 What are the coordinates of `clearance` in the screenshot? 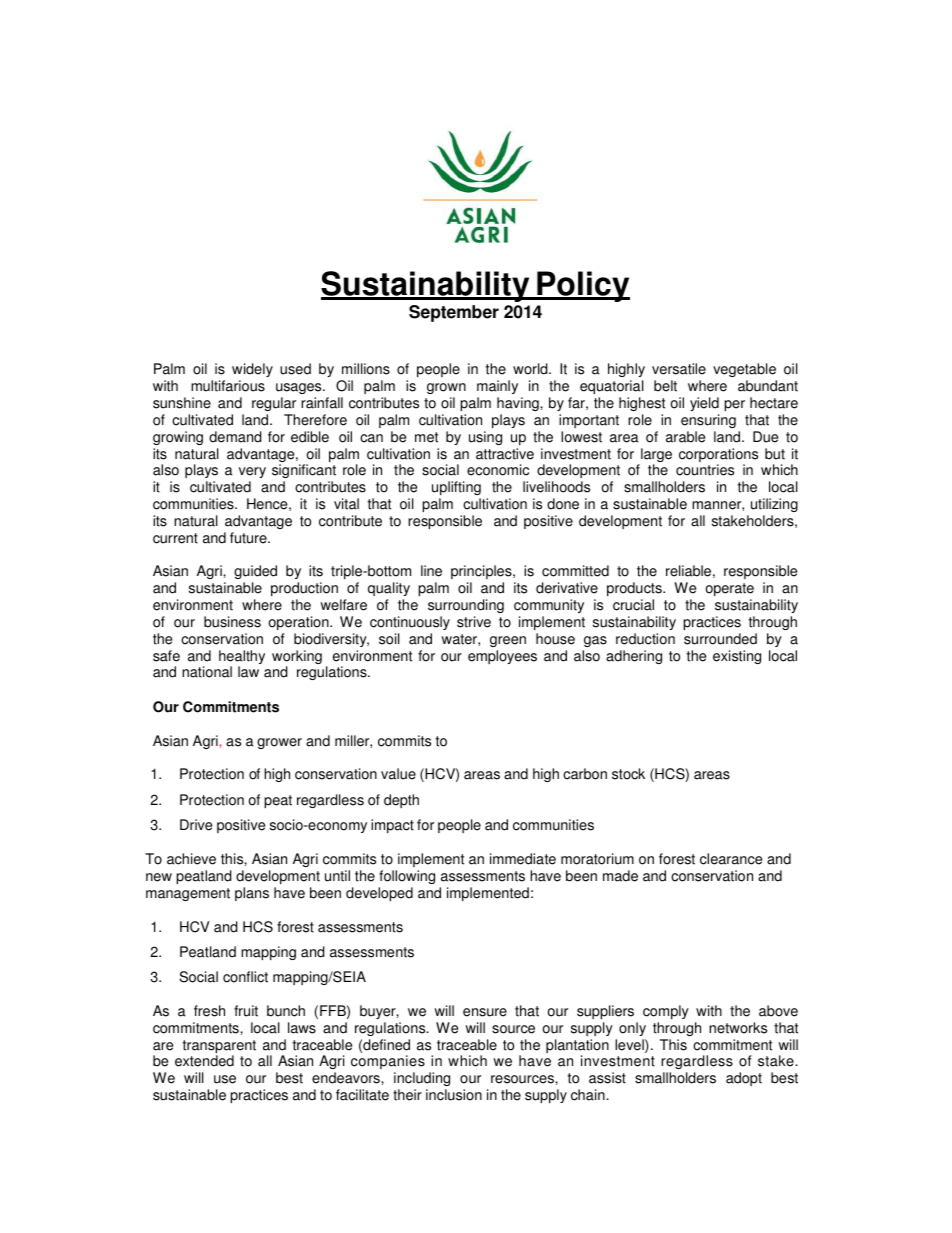 It's located at (731, 859).
